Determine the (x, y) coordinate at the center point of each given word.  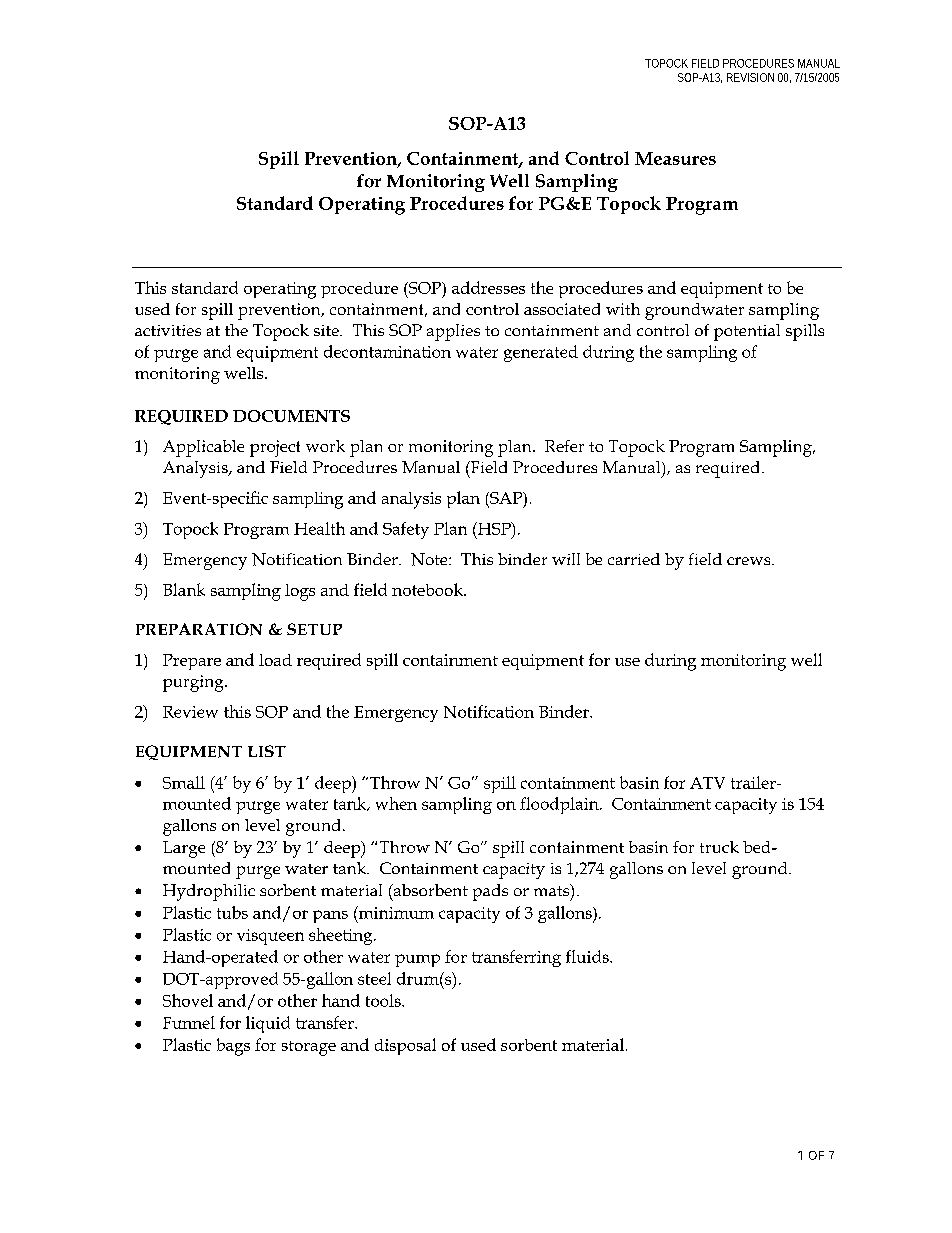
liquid (268, 1024)
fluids (588, 956)
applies (453, 332)
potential (747, 332)
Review (190, 712)
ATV (707, 783)
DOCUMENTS (291, 416)
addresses (488, 287)
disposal (405, 1046)
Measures (675, 158)
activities (168, 330)
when (396, 803)
